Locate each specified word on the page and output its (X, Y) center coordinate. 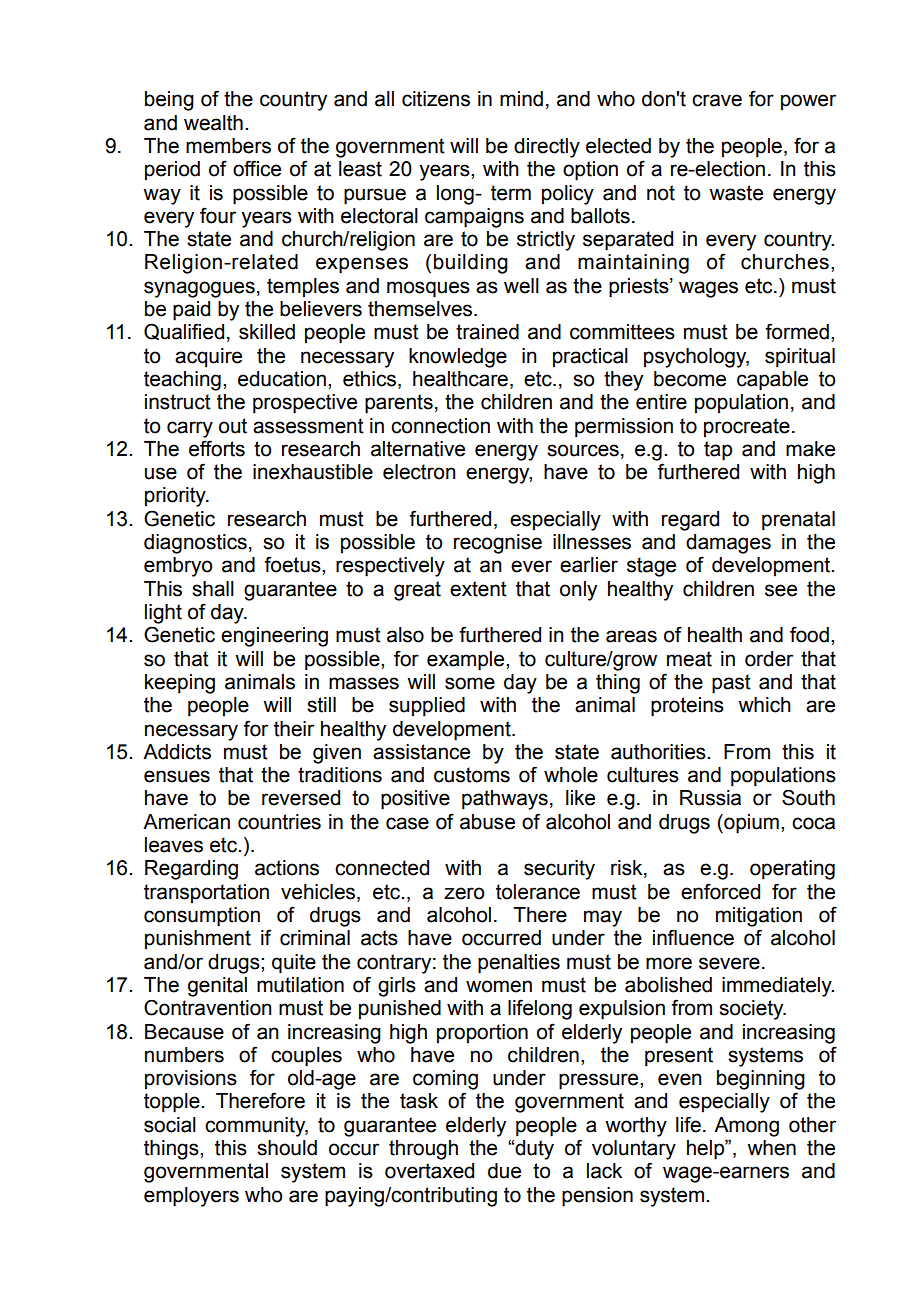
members (228, 146)
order (769, 659)
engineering (274, 637)
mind (521, 99)
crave (717, 100)
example (467, 661)
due (504, 1171)
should (287, 1148)
